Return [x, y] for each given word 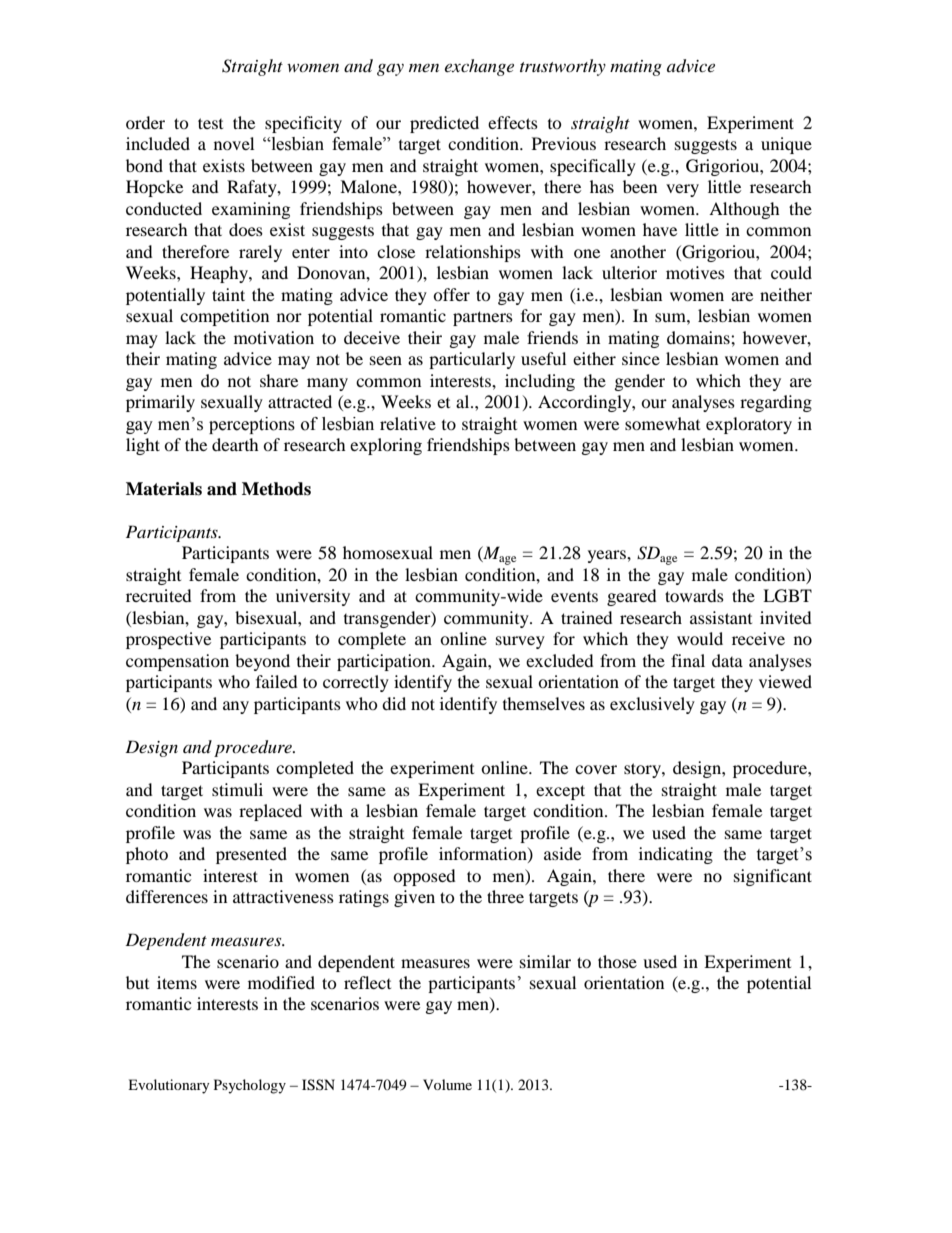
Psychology [250, 1086]
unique [786, 145]
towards [694, 595]
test [210, 123]
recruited [159, 595]
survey [520, 642]
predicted [444, 124]
